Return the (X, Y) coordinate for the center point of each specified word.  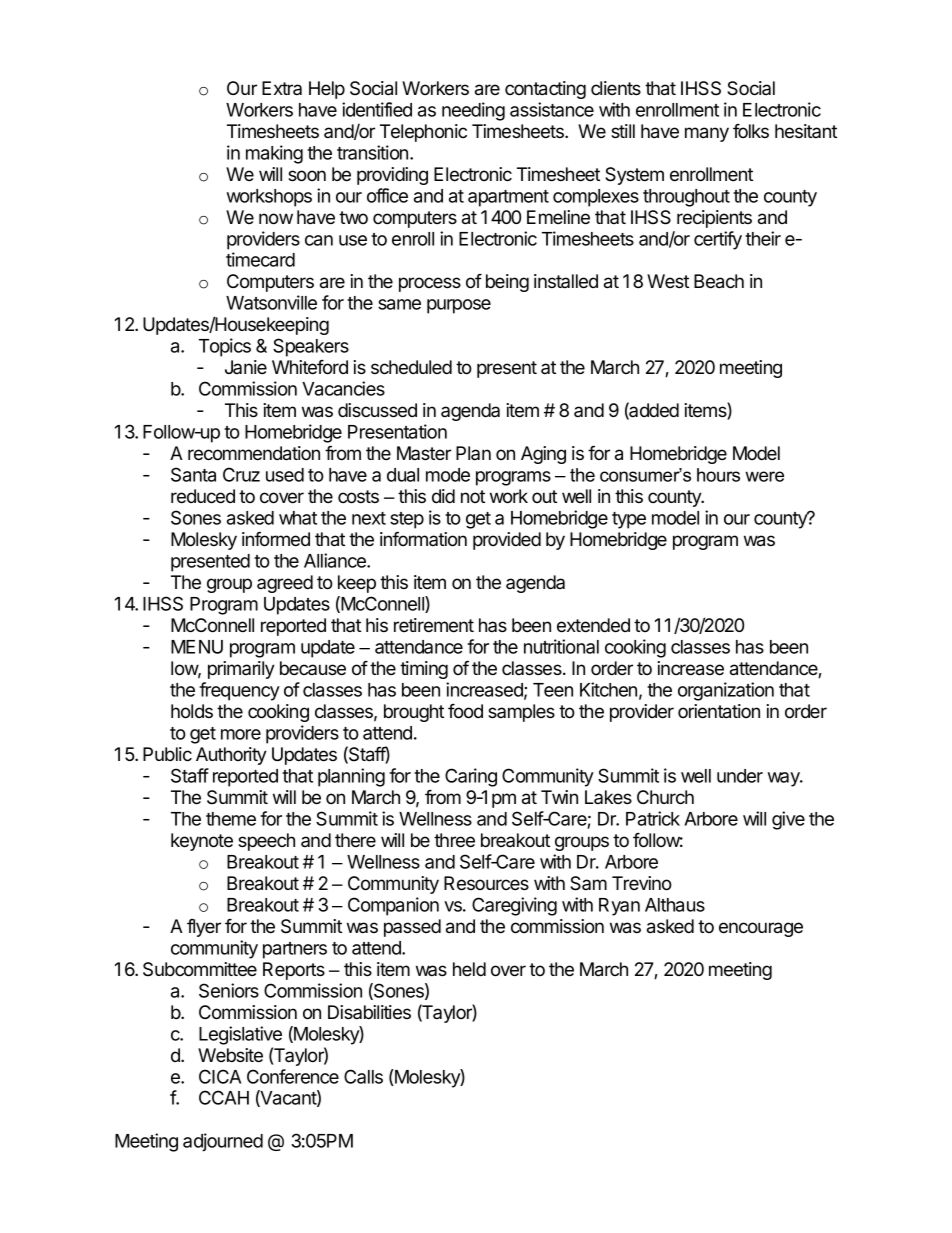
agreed (285, 584)
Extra (282, 88)
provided (507, 541)
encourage (761, 929)
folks (751, 131)
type (629, 520)
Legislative (240, 1035)
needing (473, 111)
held (469, 969)
